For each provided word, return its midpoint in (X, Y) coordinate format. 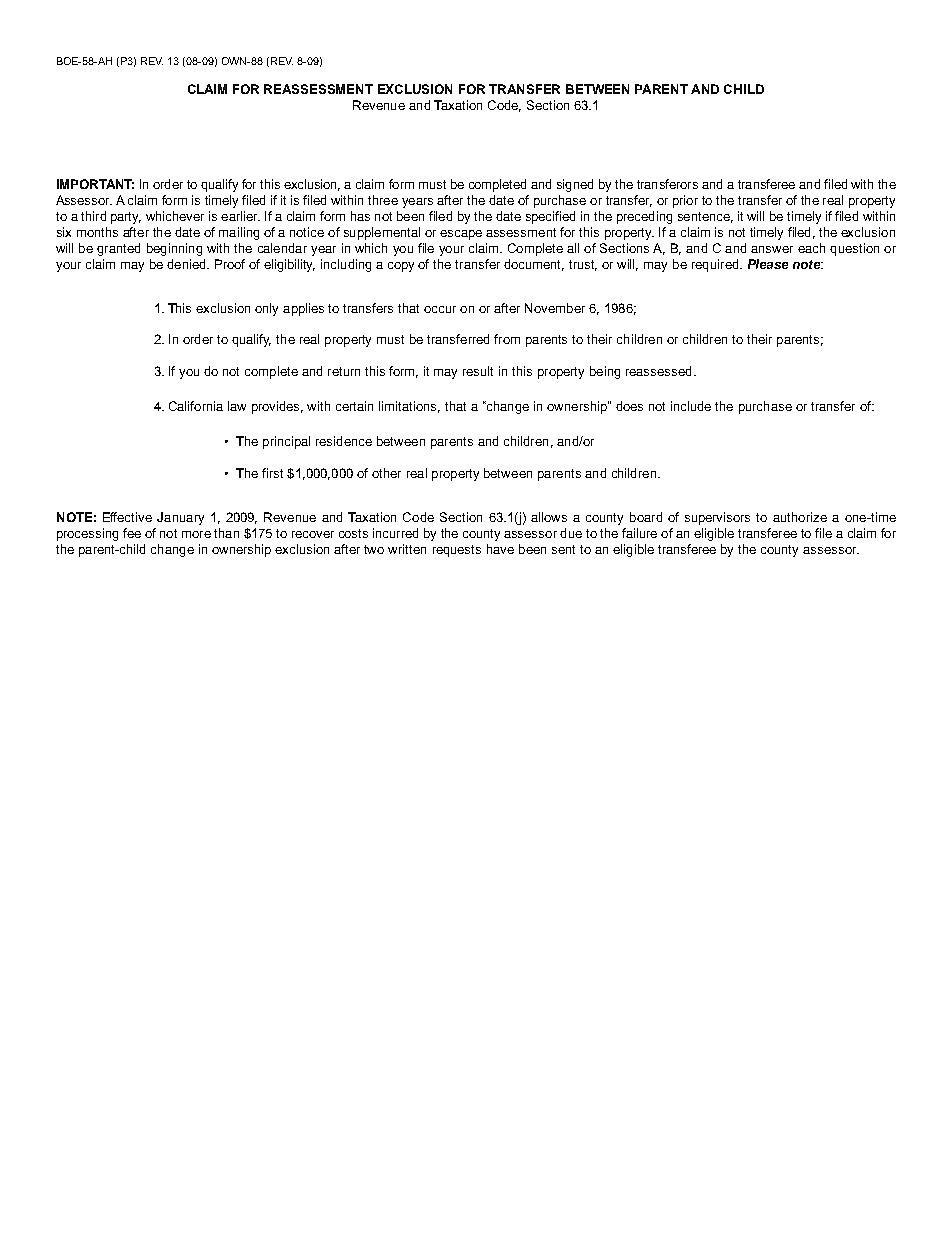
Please (768, 264)
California (196, 406)
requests (457, 551)
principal (286, 442)
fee (132, 533)
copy (401, 267)
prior (685, 201)
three (383, 200)
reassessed (658, 371)
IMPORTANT (95, 184)
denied (187, 264)
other (386, 473)
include (691, 406)
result (478, 371)
